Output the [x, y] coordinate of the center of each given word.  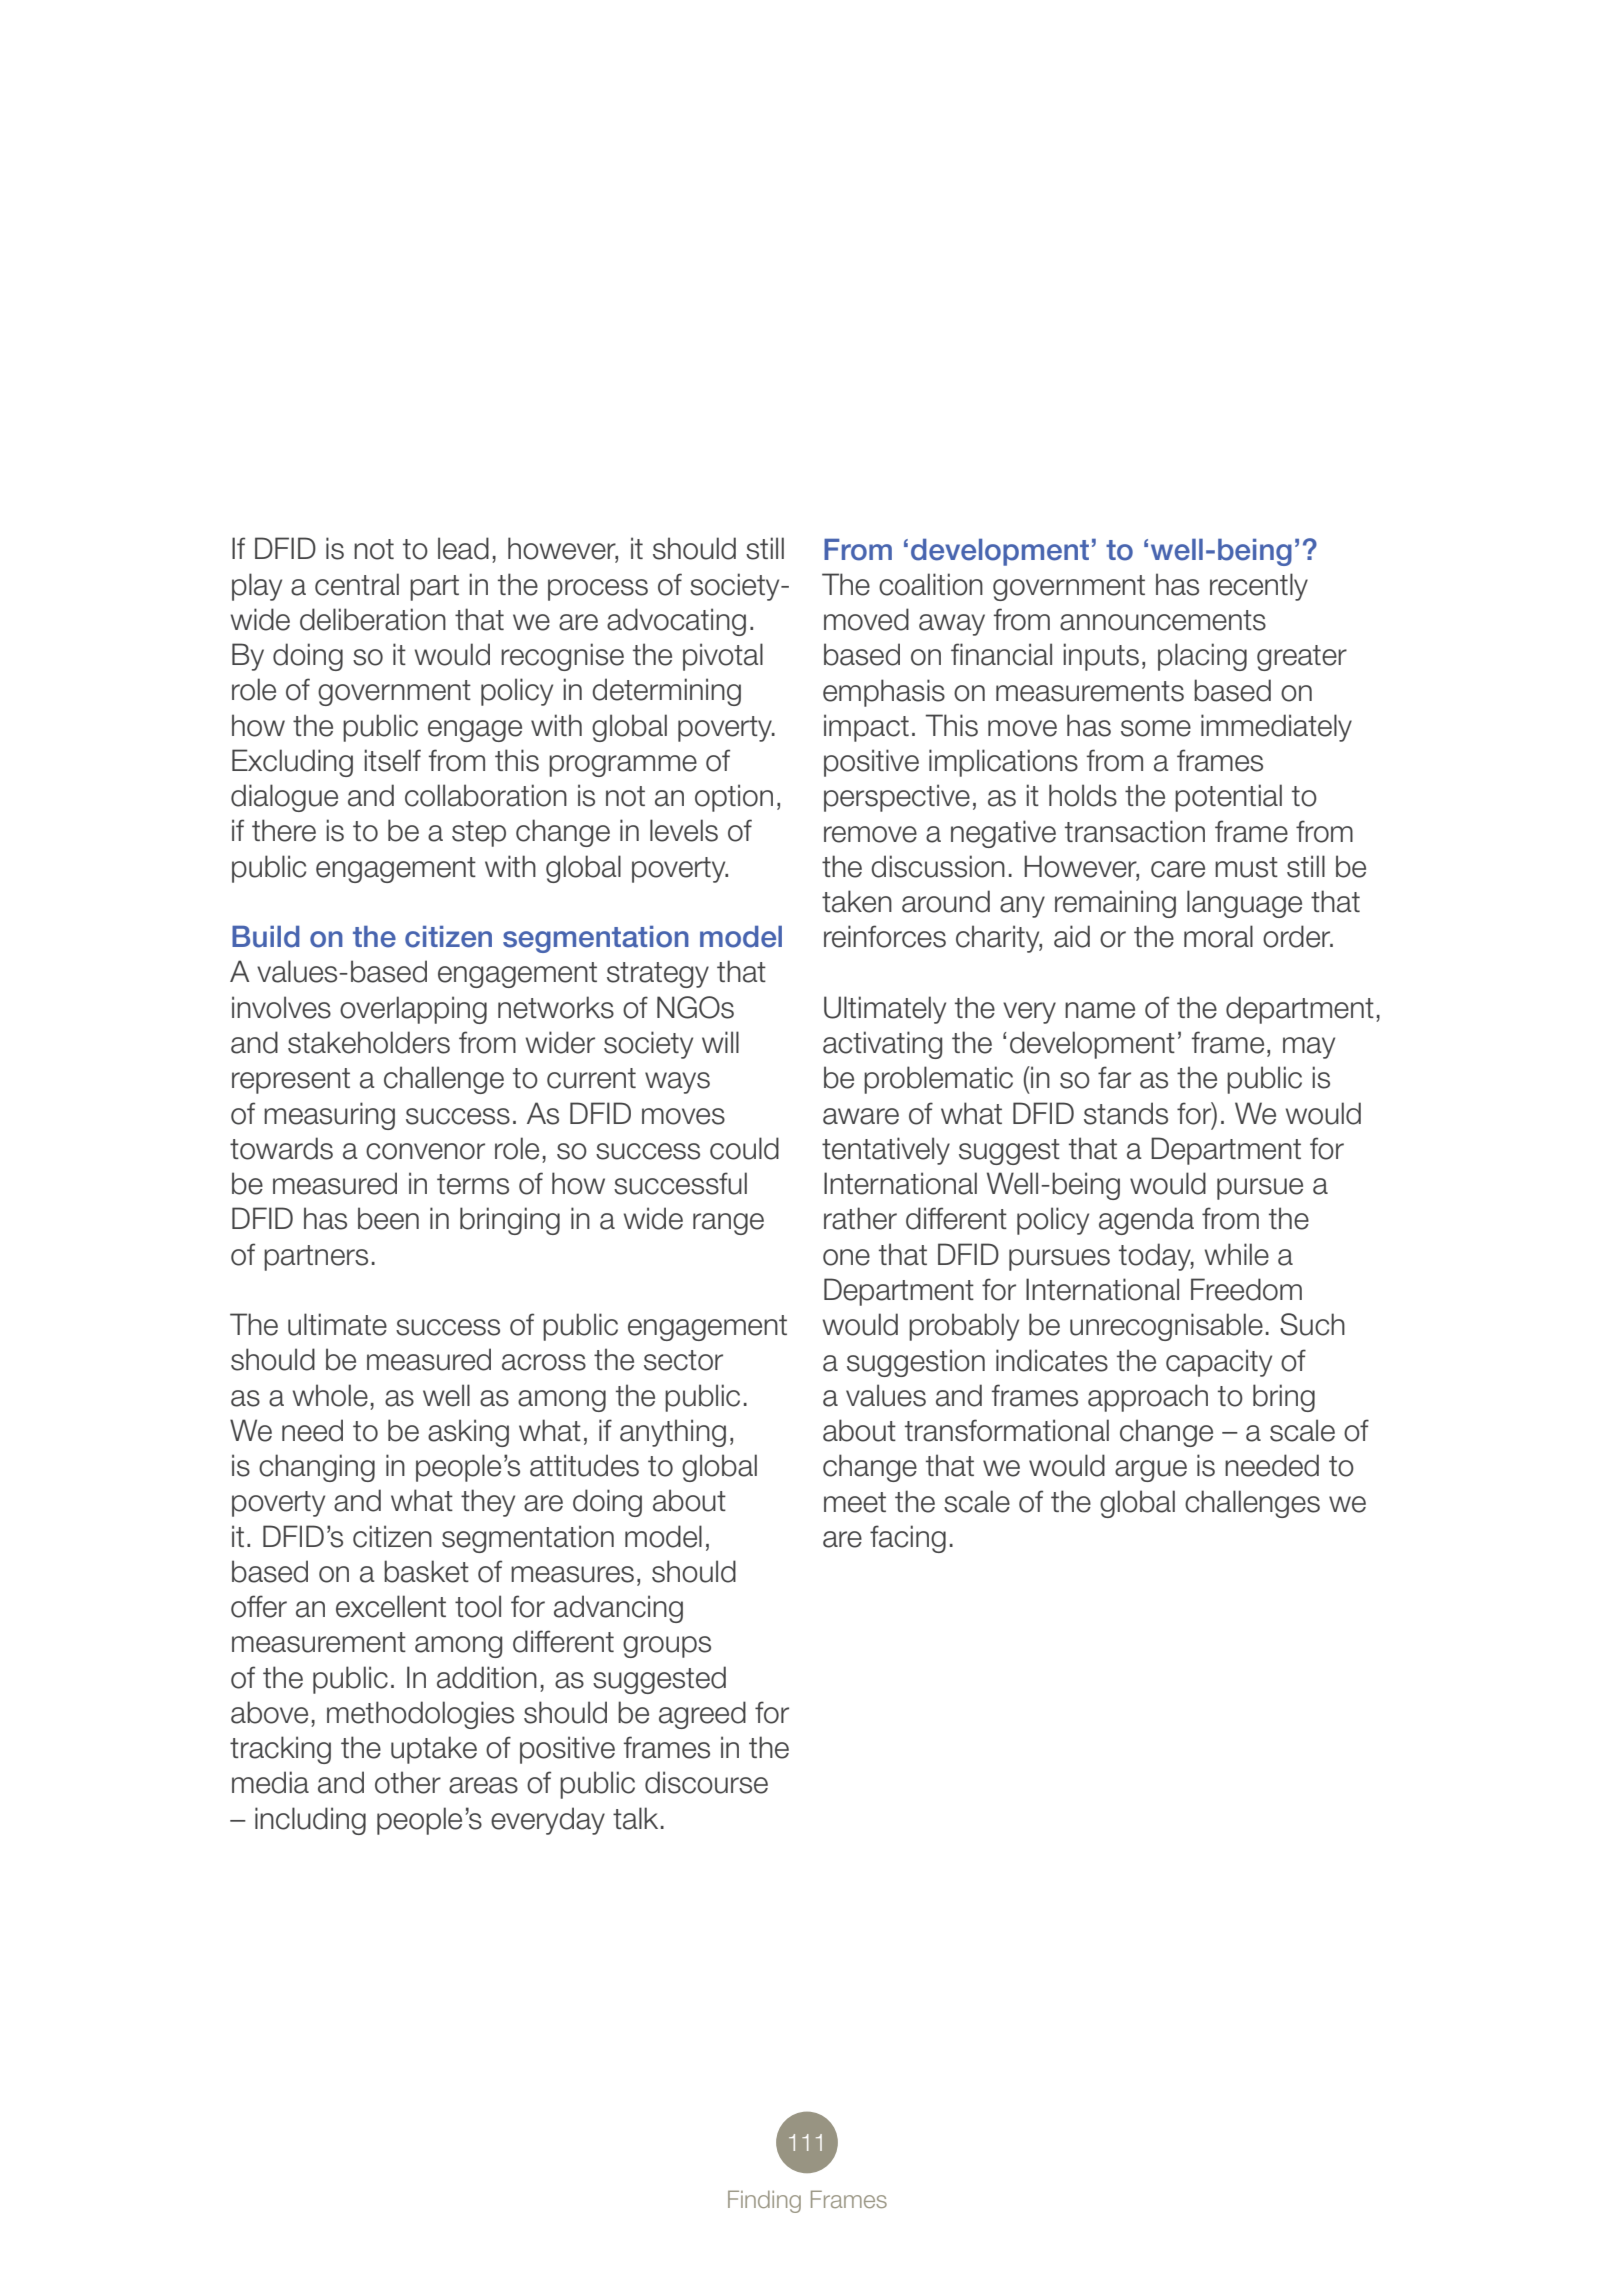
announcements [1163, 620]
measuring [329, 1116]
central [357, 584]
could [744, 1148]
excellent [391, 1606]
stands [1126, 1113]
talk [635, 1818]
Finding [764, 2201]
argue [1151, 1471]
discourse [706, 1782]
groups [667, 1647]
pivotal [723, 657]
